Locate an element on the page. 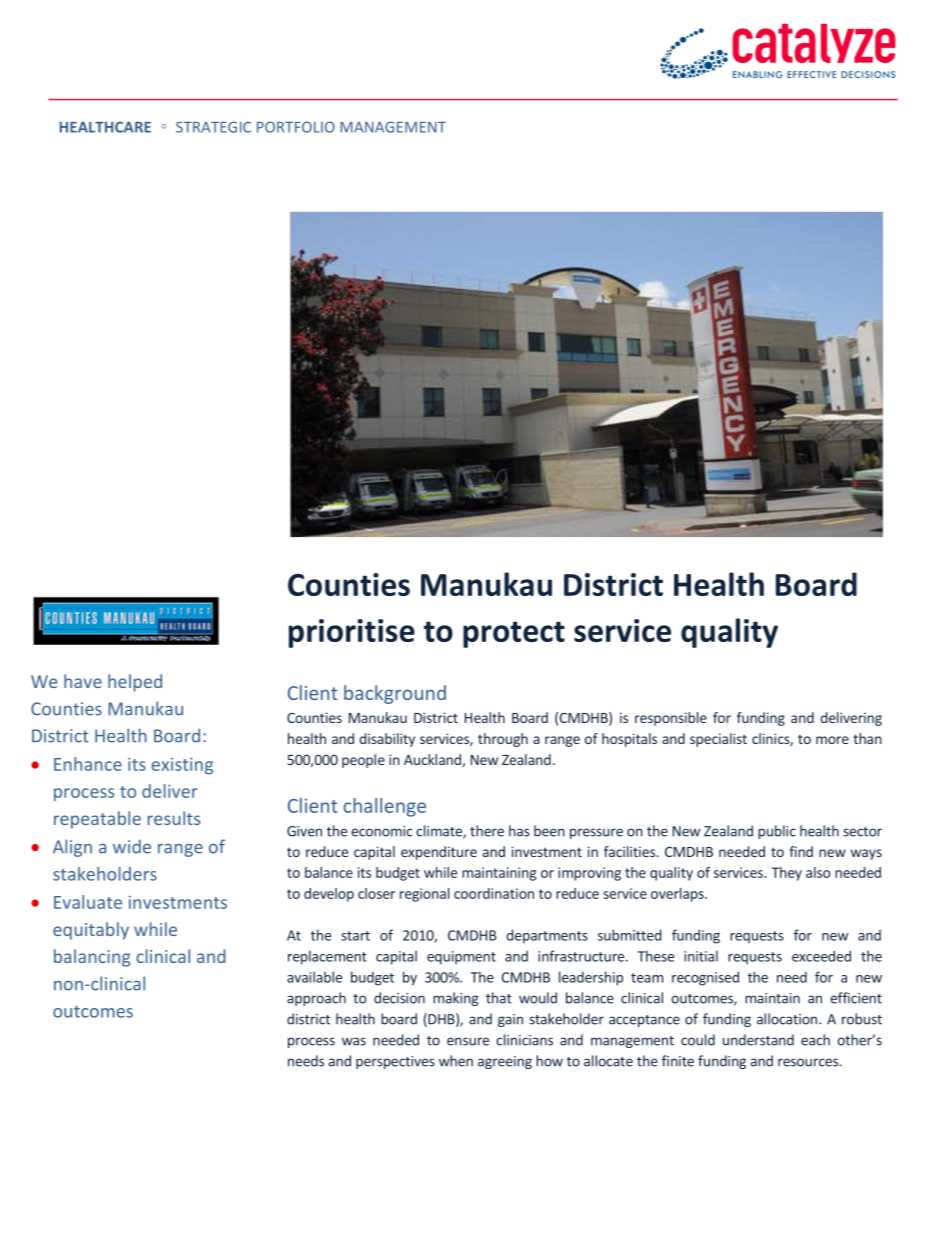 This page has width=952, height=1233. understand is located at coordinates (758, 1040).
